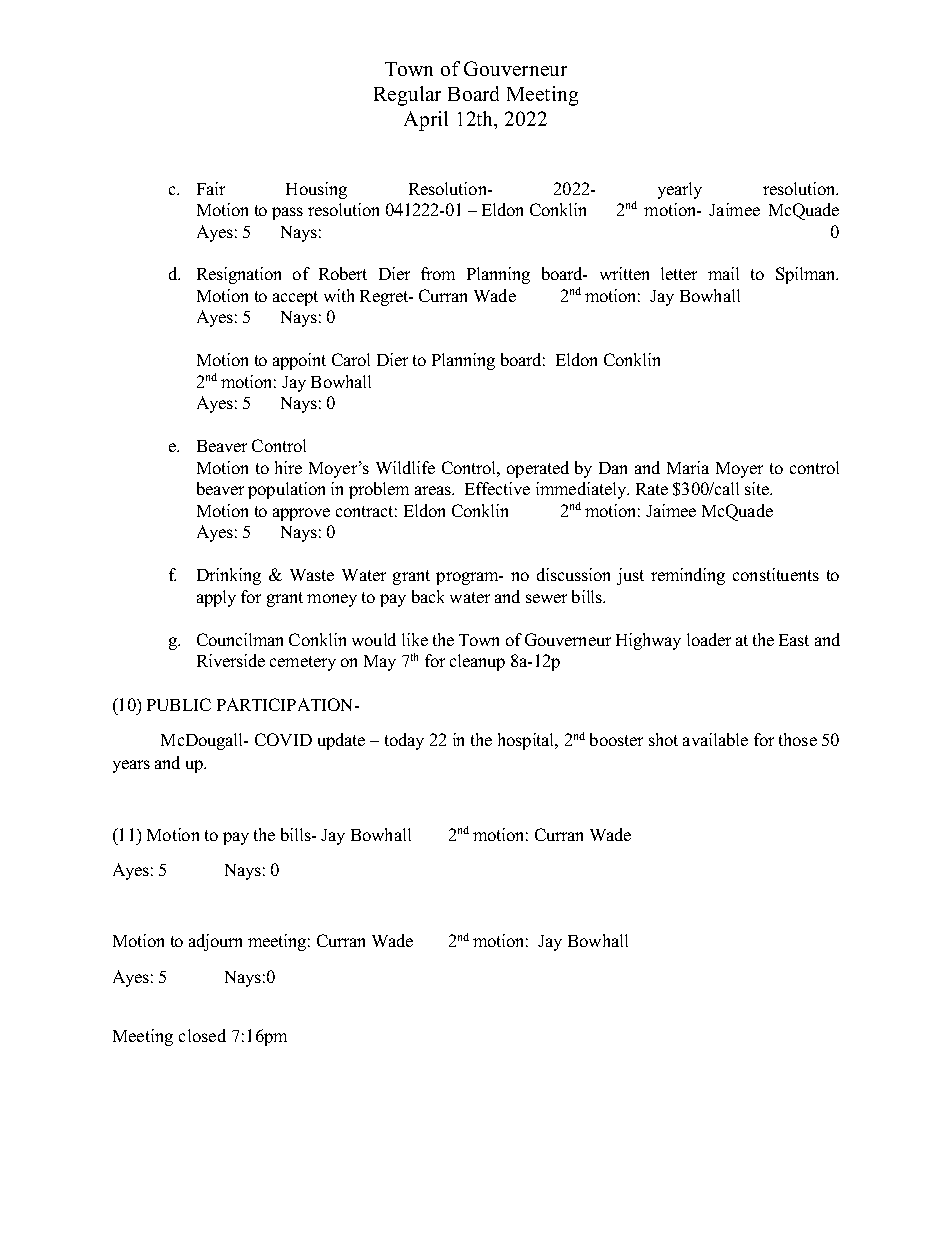  What do you see at coordinates (715, 739) in the image?
I see `available` at bounding box center [715, 739].
